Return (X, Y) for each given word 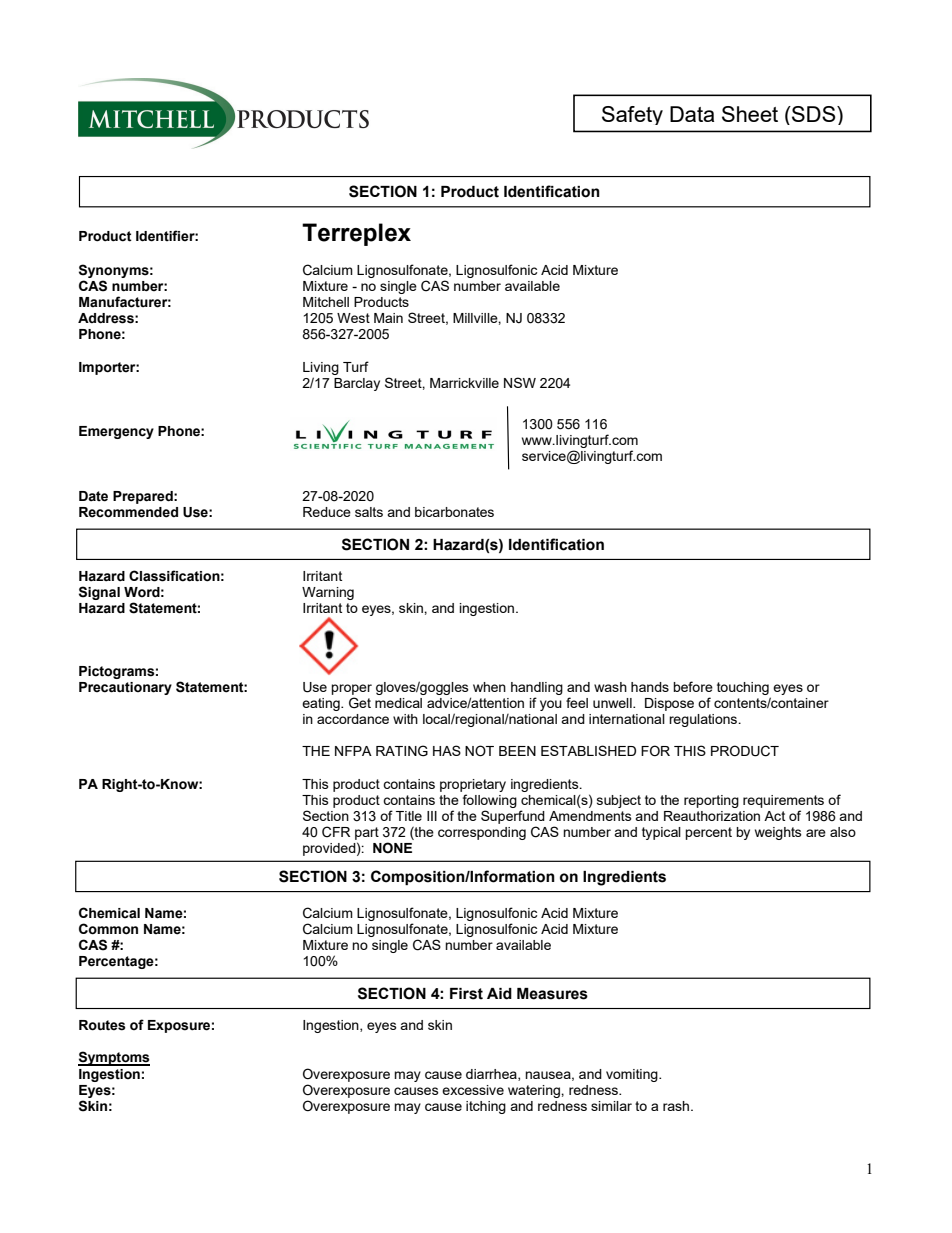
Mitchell (326, 302)
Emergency (116, 432)
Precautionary (125, 688)
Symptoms (114, 1058)
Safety (632, 115)
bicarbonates (454, 512)
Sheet (750, 114)
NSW (520, 382)
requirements (783, 801)
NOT (479, 751)
